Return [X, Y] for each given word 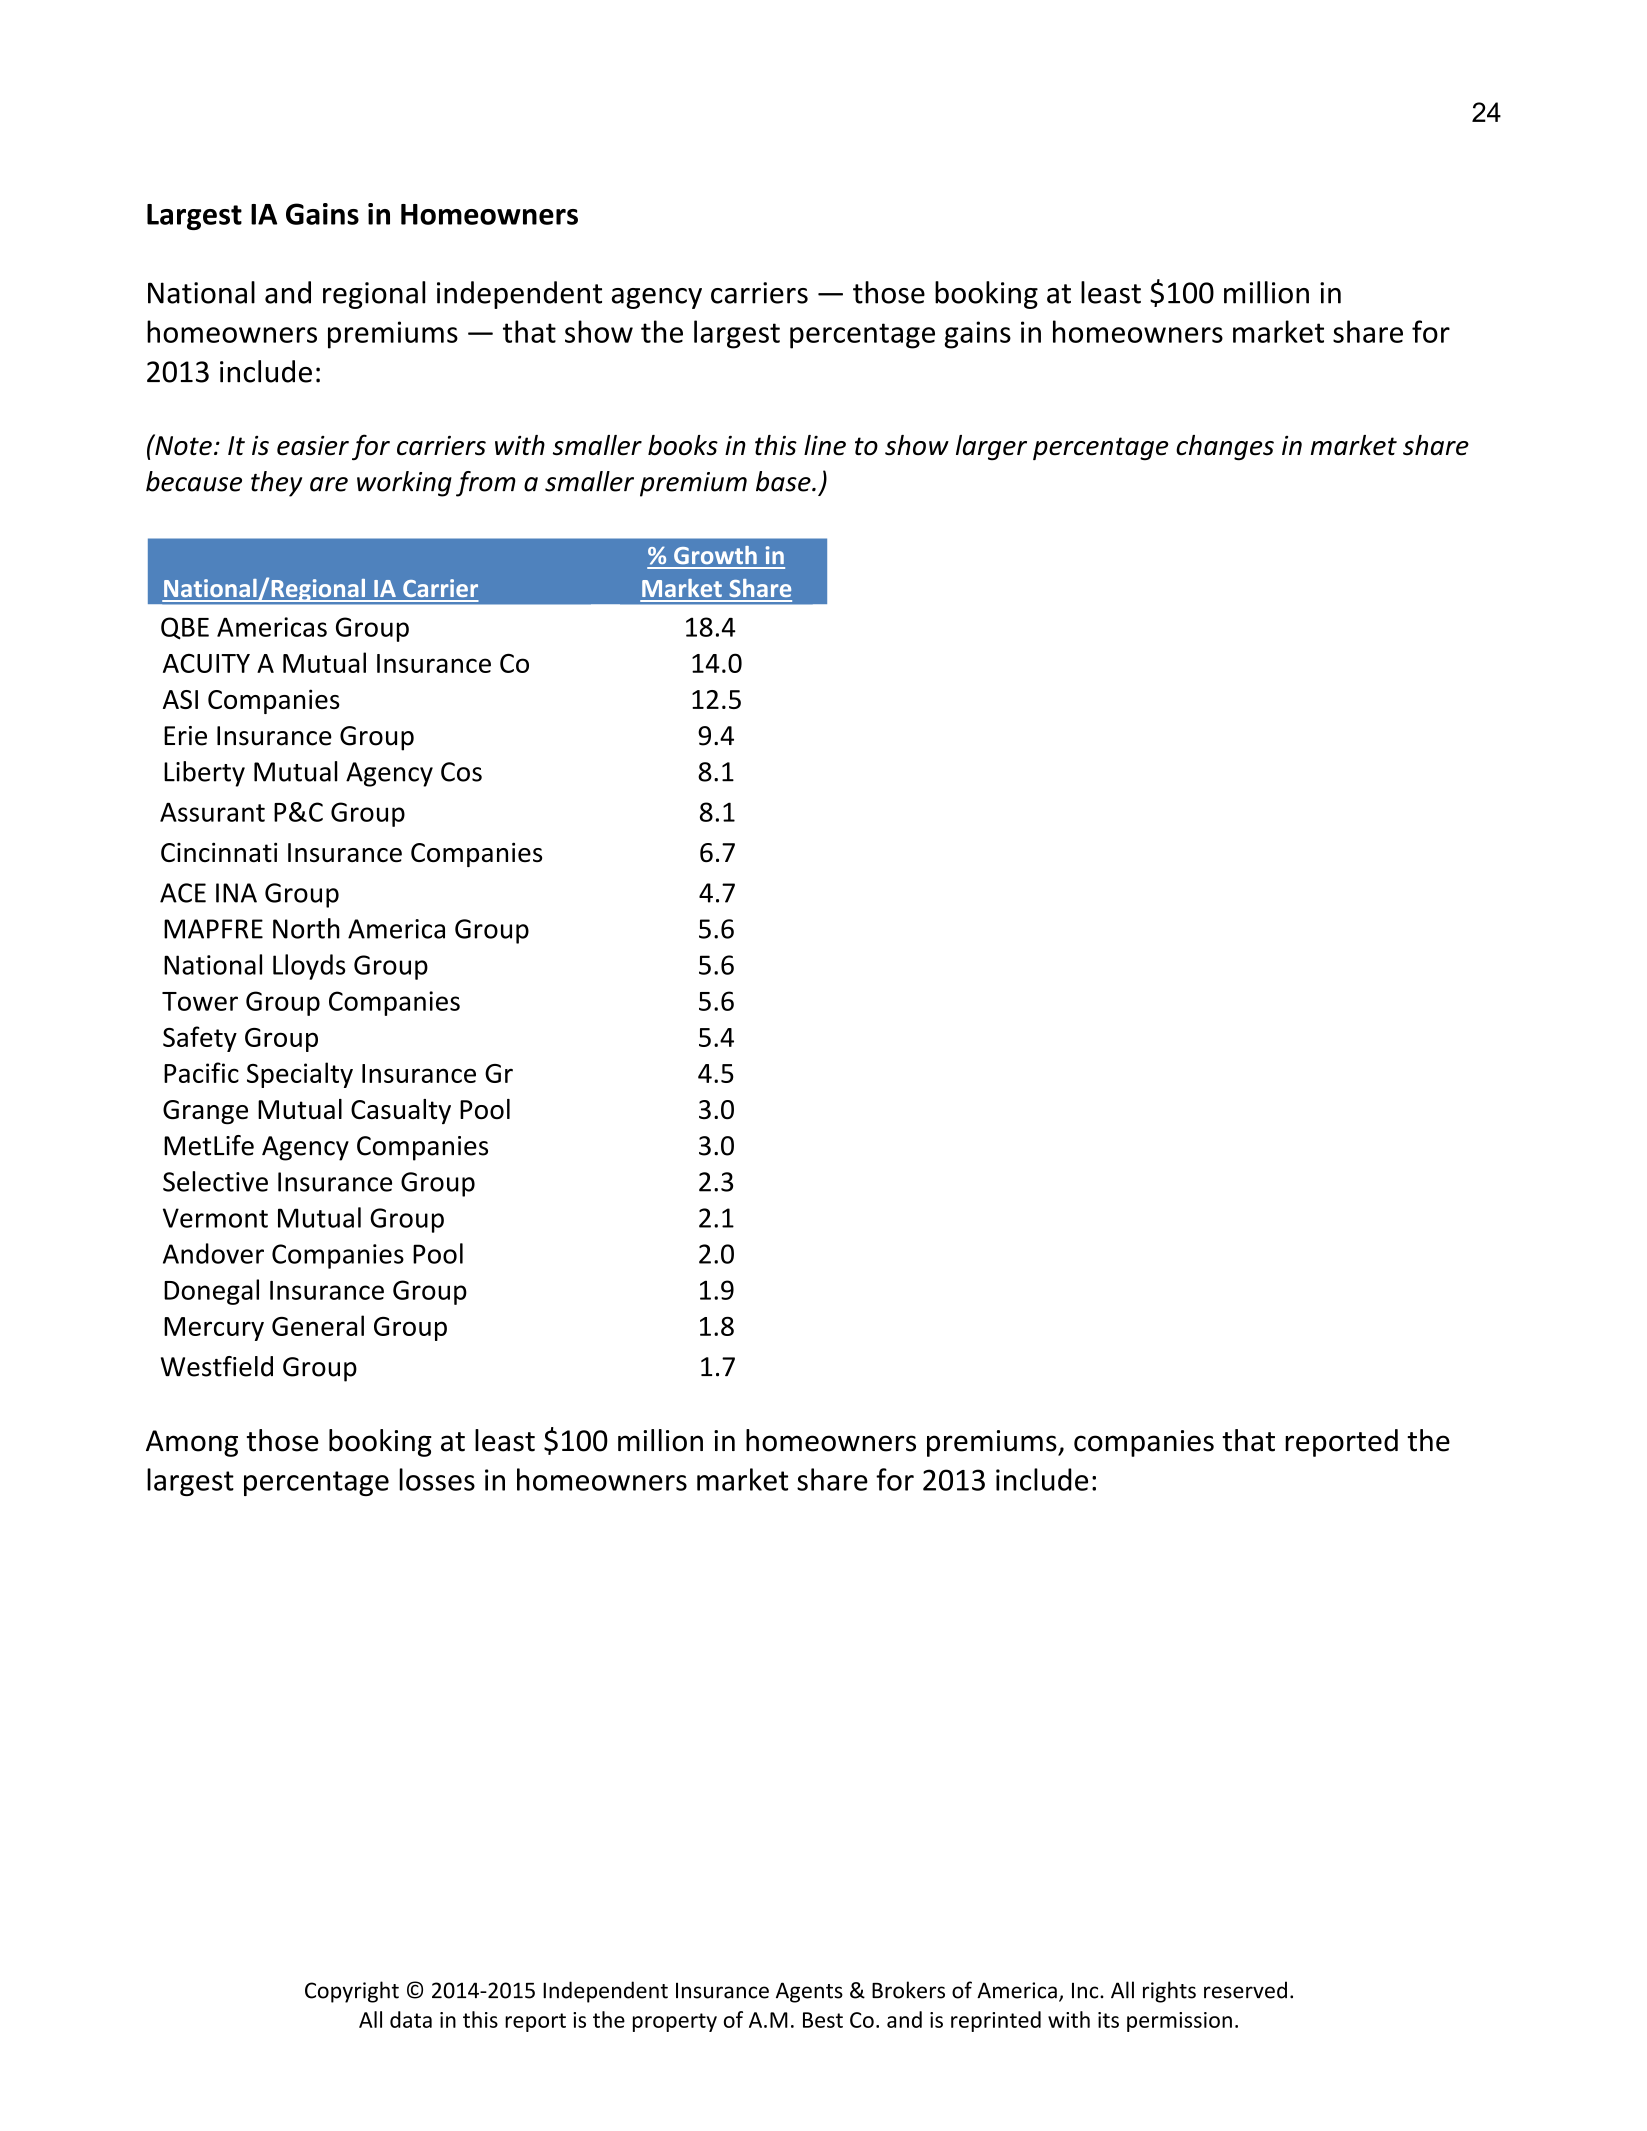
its [1108, 2020]
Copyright [352, 1992]
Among [192, 1443]
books [683, 445]
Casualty [401, 1111]
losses [437, 1479]
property [675, 2022]
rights [1169, 1992]
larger [991, 448]
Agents [809, 1992]
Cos [461, 772]
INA [236, 893]
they [276, 484]
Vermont [215, 1218]
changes [1225, 448]
